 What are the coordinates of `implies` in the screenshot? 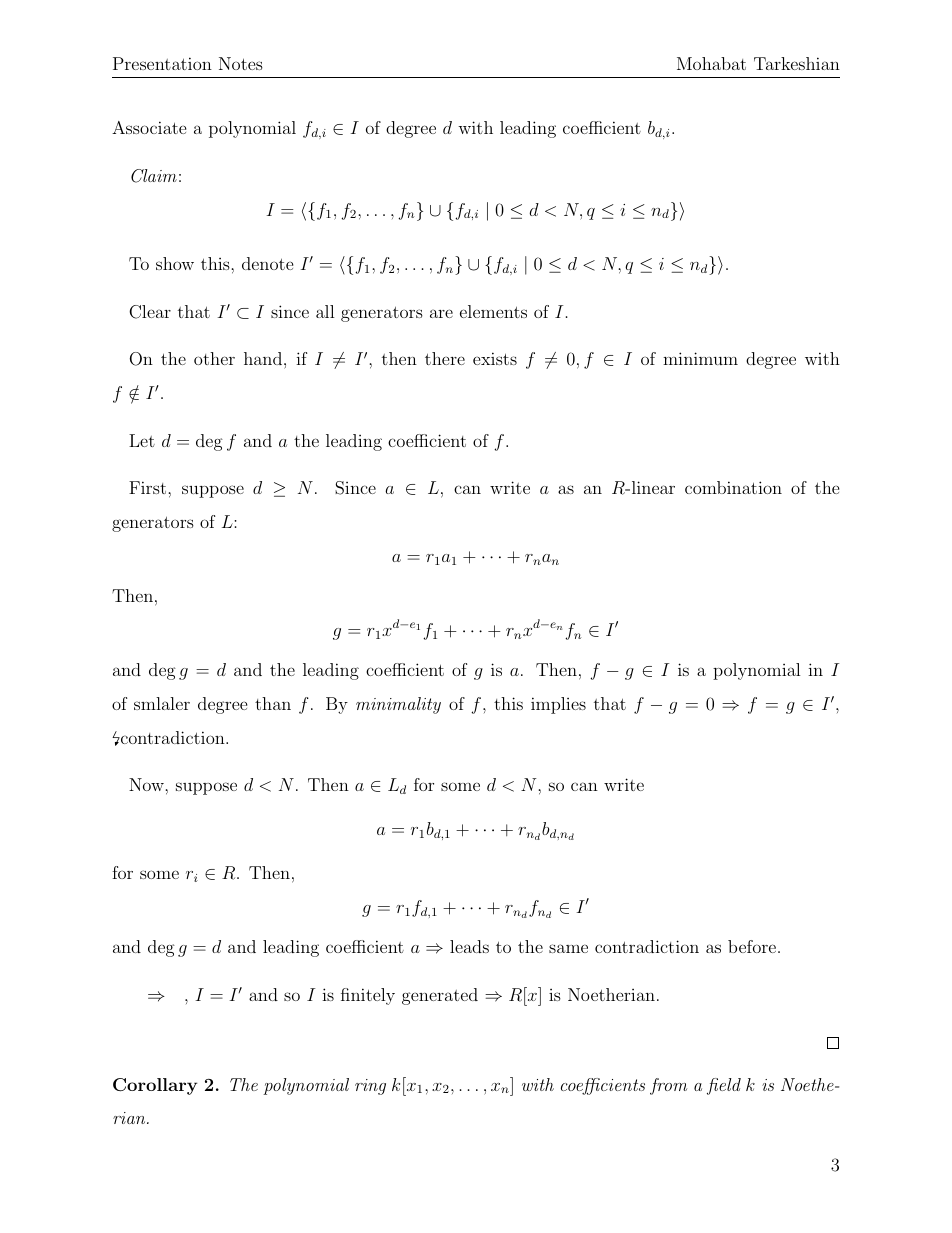 It's located at (558, 705).
